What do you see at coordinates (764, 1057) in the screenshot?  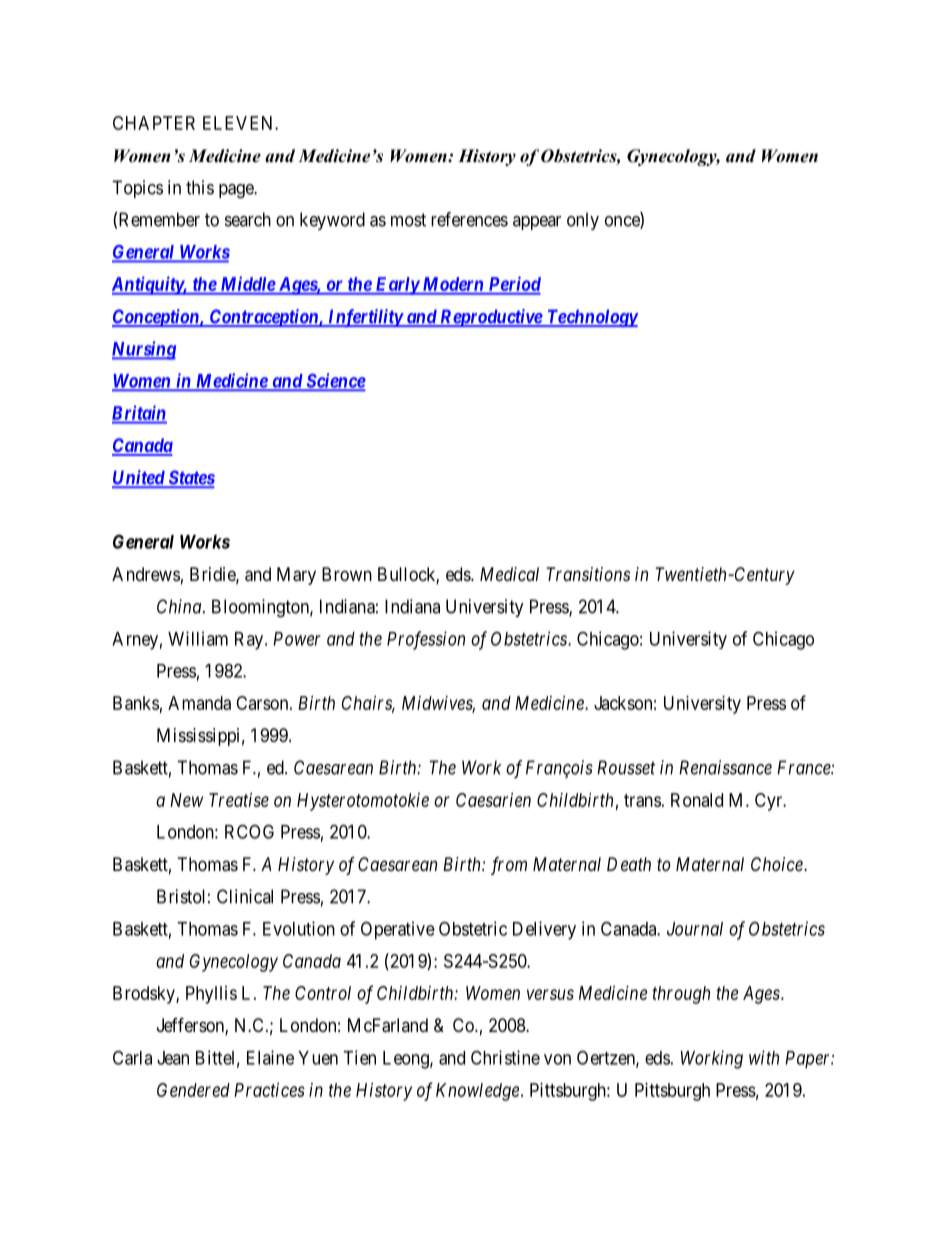 I see `with` at bounding box center [764, 1057].
